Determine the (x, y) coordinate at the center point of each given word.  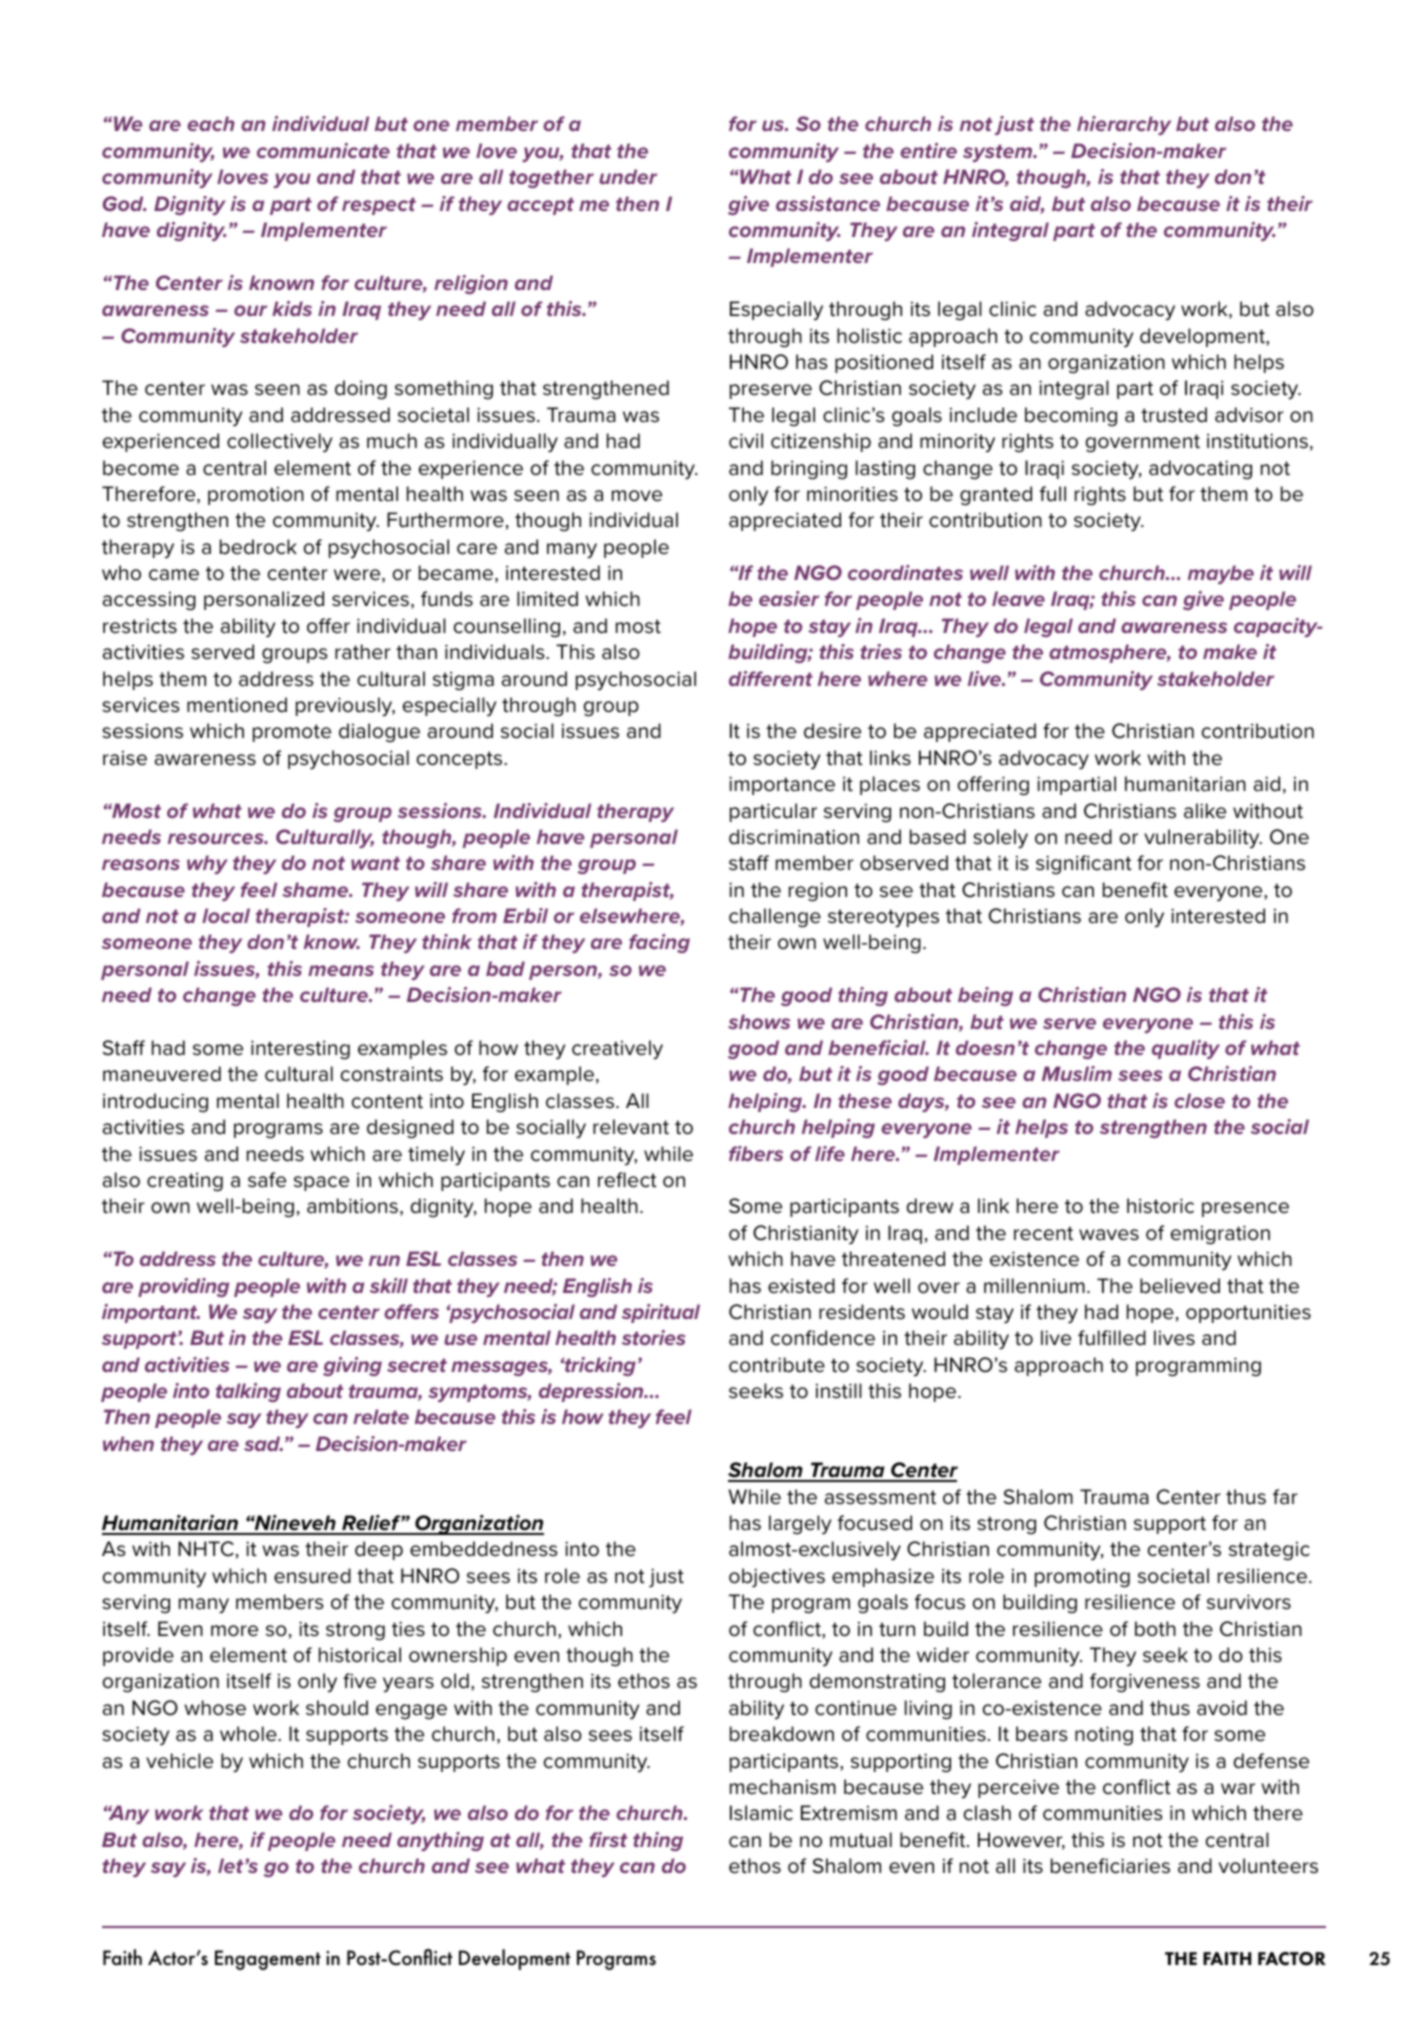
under (628, 176)
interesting (300, 1050)
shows (759, 1021)
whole (249, 1734)
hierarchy (1124, 125)
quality (1186, 1049)
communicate (323, 150)
